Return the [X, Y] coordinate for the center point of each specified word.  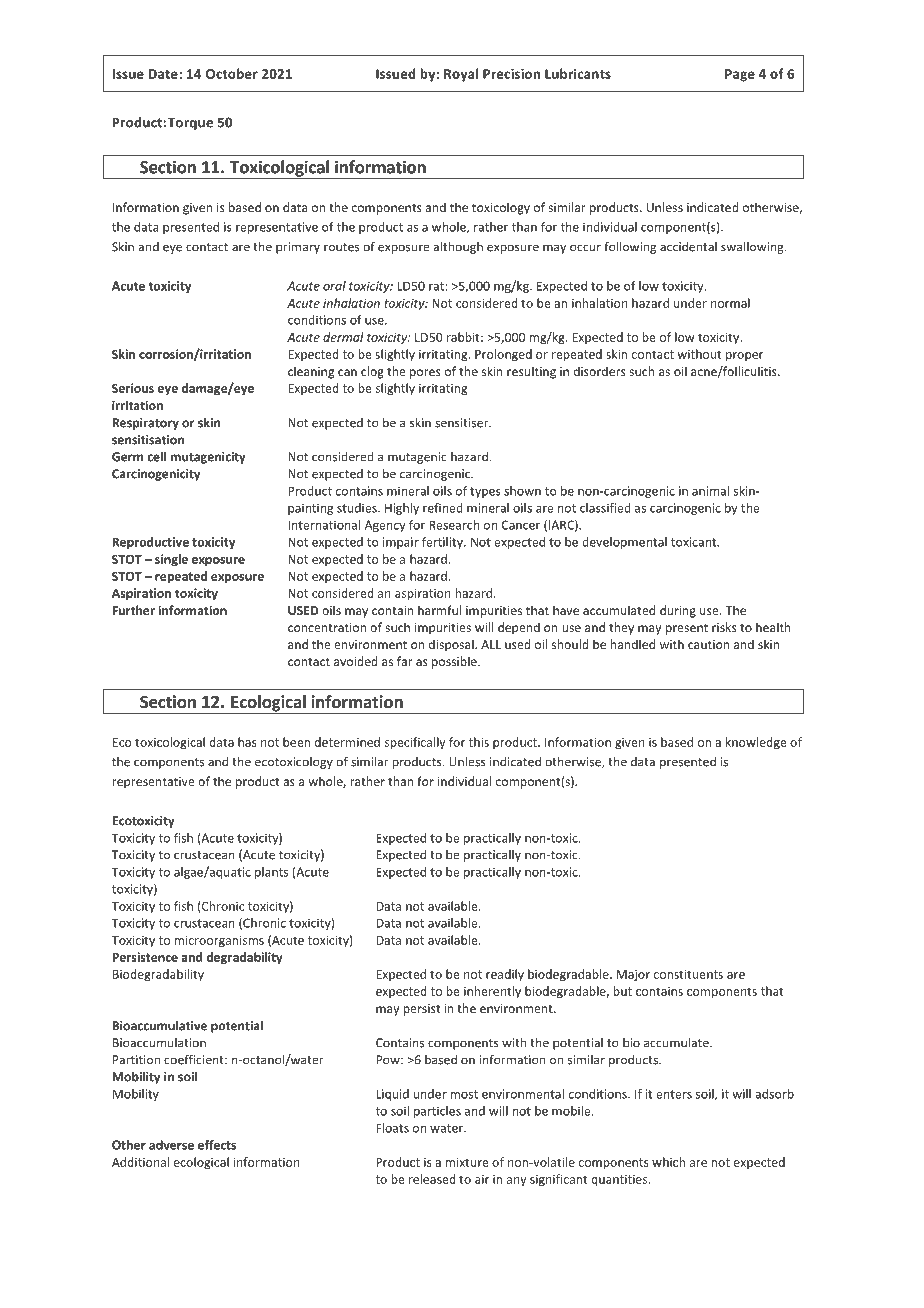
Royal [461, 75]
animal [710, 491]
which [668, 1162]
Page [740, 75]
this [479, 742]
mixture [467, 1162]
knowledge [756, 743]
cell [156, 456]
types [485, 492]
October [232, 73]
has [247, 742]
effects [217, 1145]
